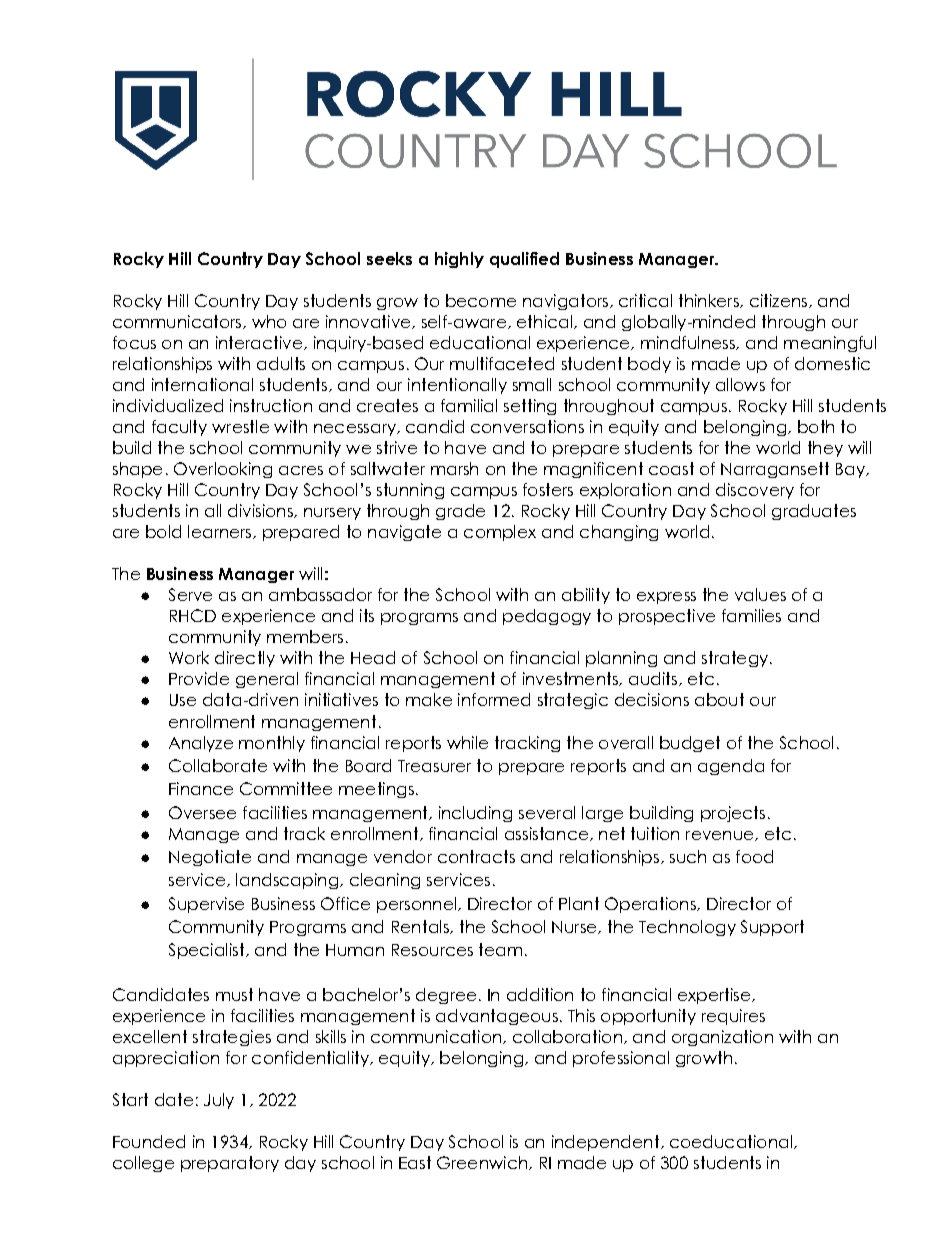 The width and height of the image is (952, 1233). What do you see at coordinates (178, 322) in the image?
I see `communicators` at bounding box center [178, 322].
